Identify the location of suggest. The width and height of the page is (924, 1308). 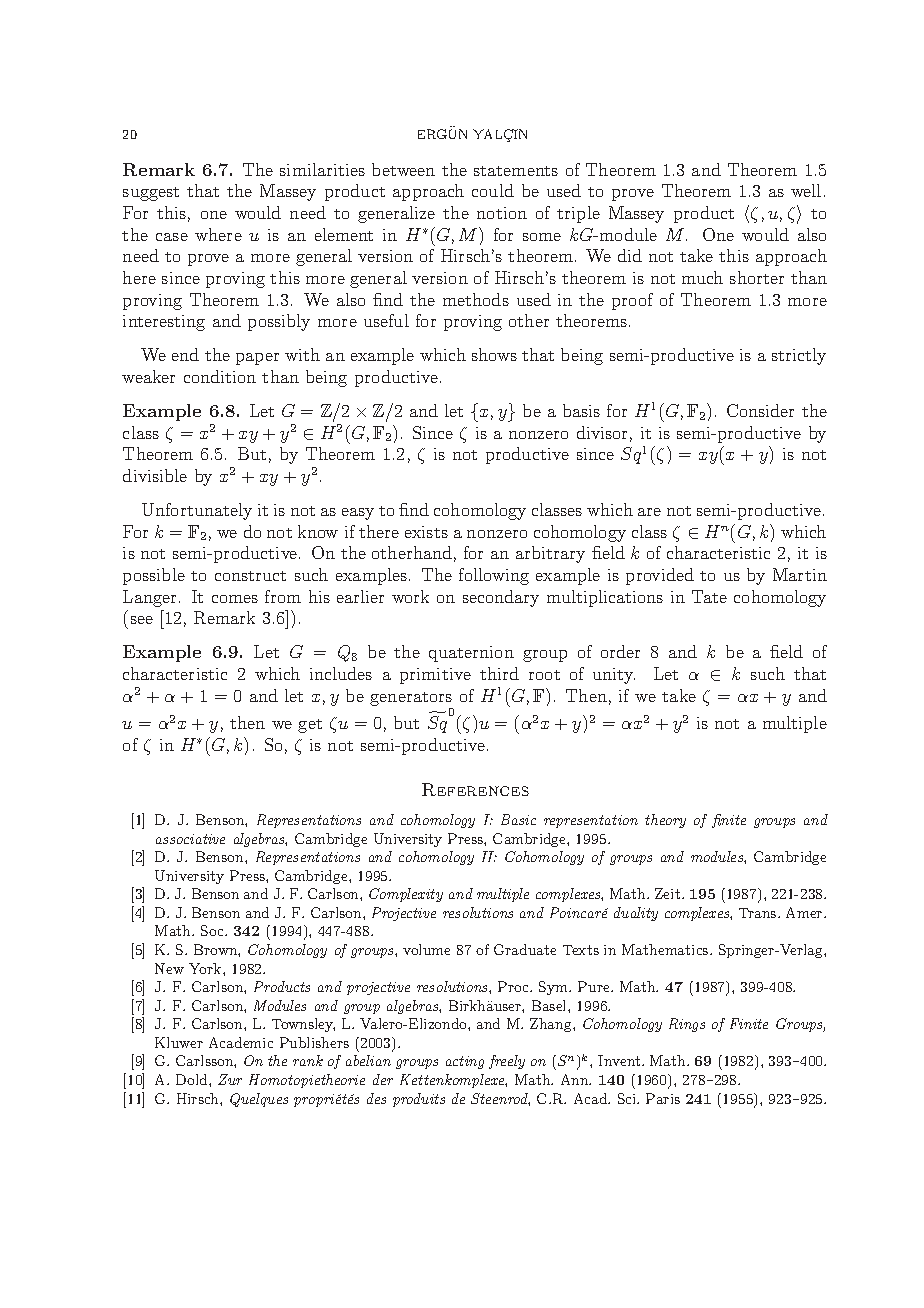
(151, 194).
